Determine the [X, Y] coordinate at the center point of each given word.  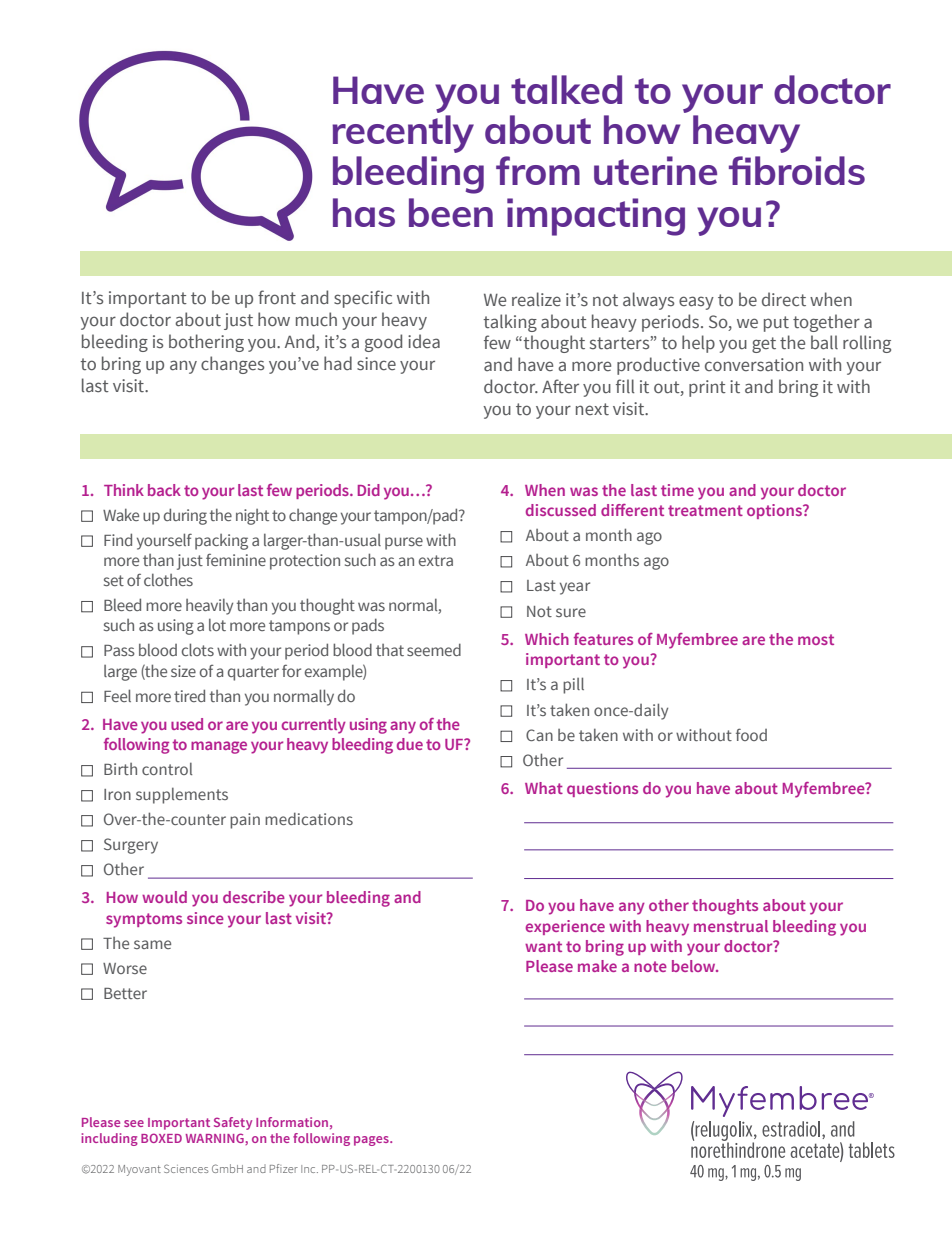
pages [372, 1141]
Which [547, 639]
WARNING [216, 1139]
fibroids [797, 170]
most [816, 639]
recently [403, 134]
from [538, 170]
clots [198, 649]
